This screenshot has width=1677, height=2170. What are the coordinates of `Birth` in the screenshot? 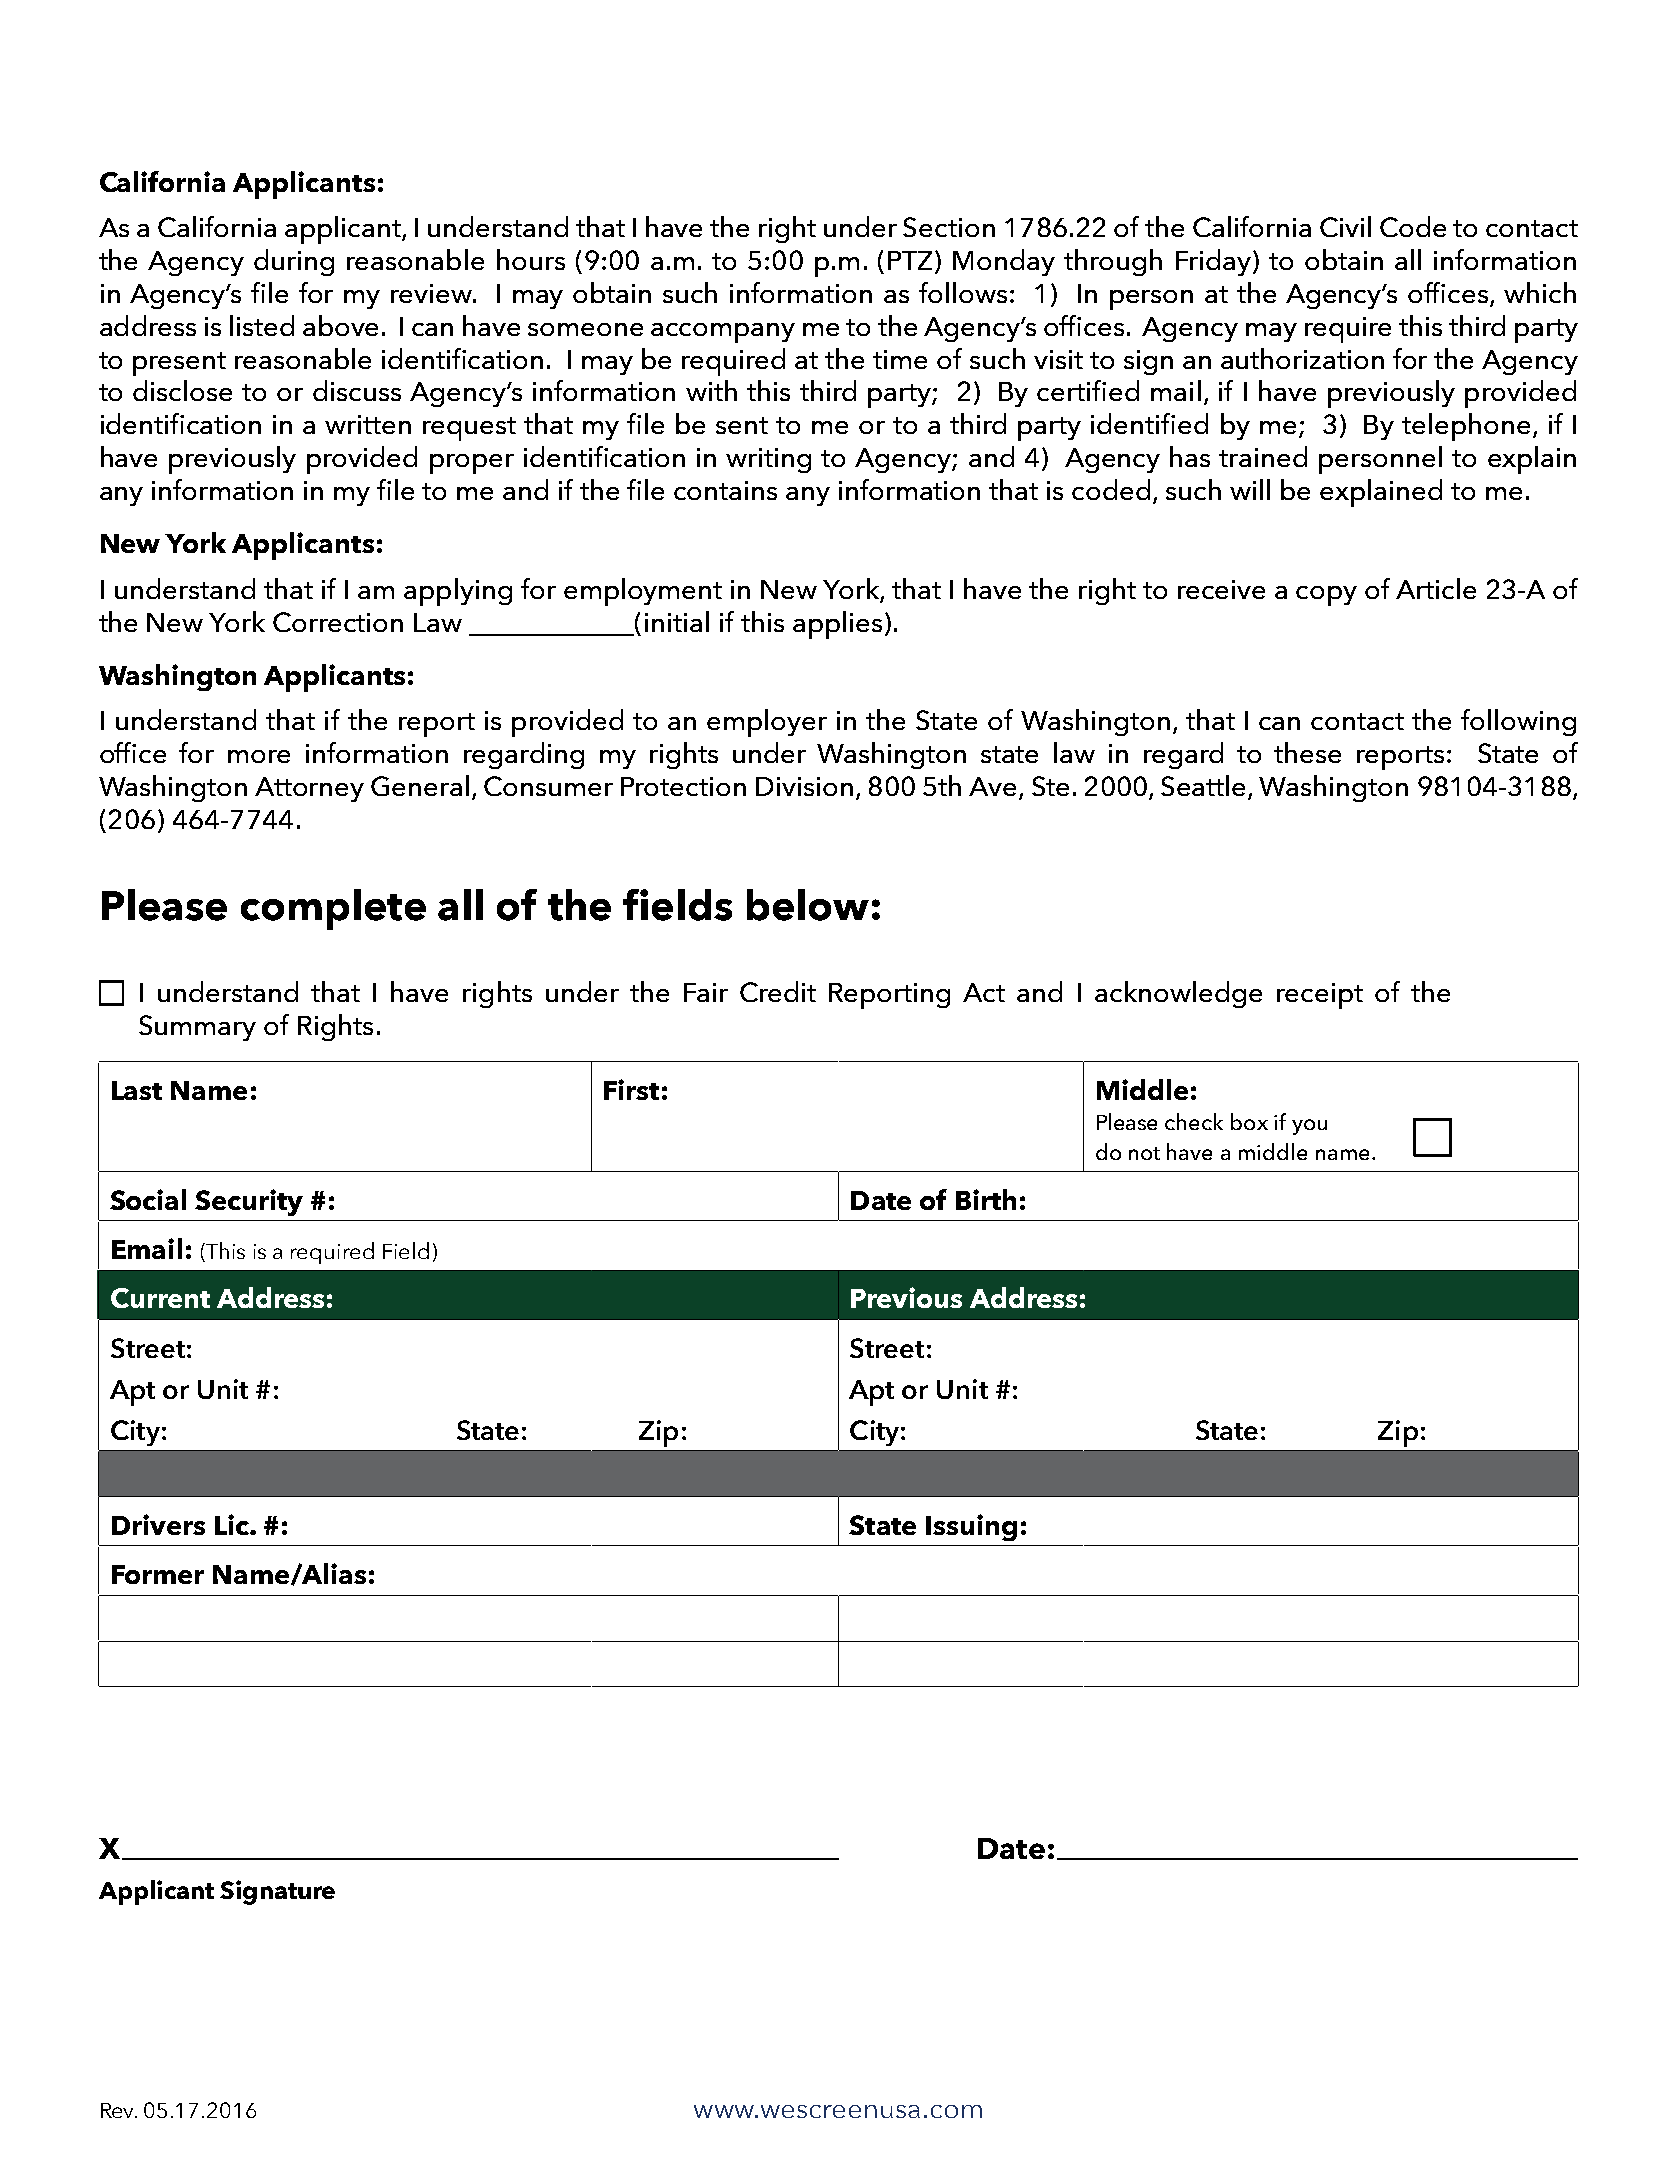 It's located at (986, 1199).
